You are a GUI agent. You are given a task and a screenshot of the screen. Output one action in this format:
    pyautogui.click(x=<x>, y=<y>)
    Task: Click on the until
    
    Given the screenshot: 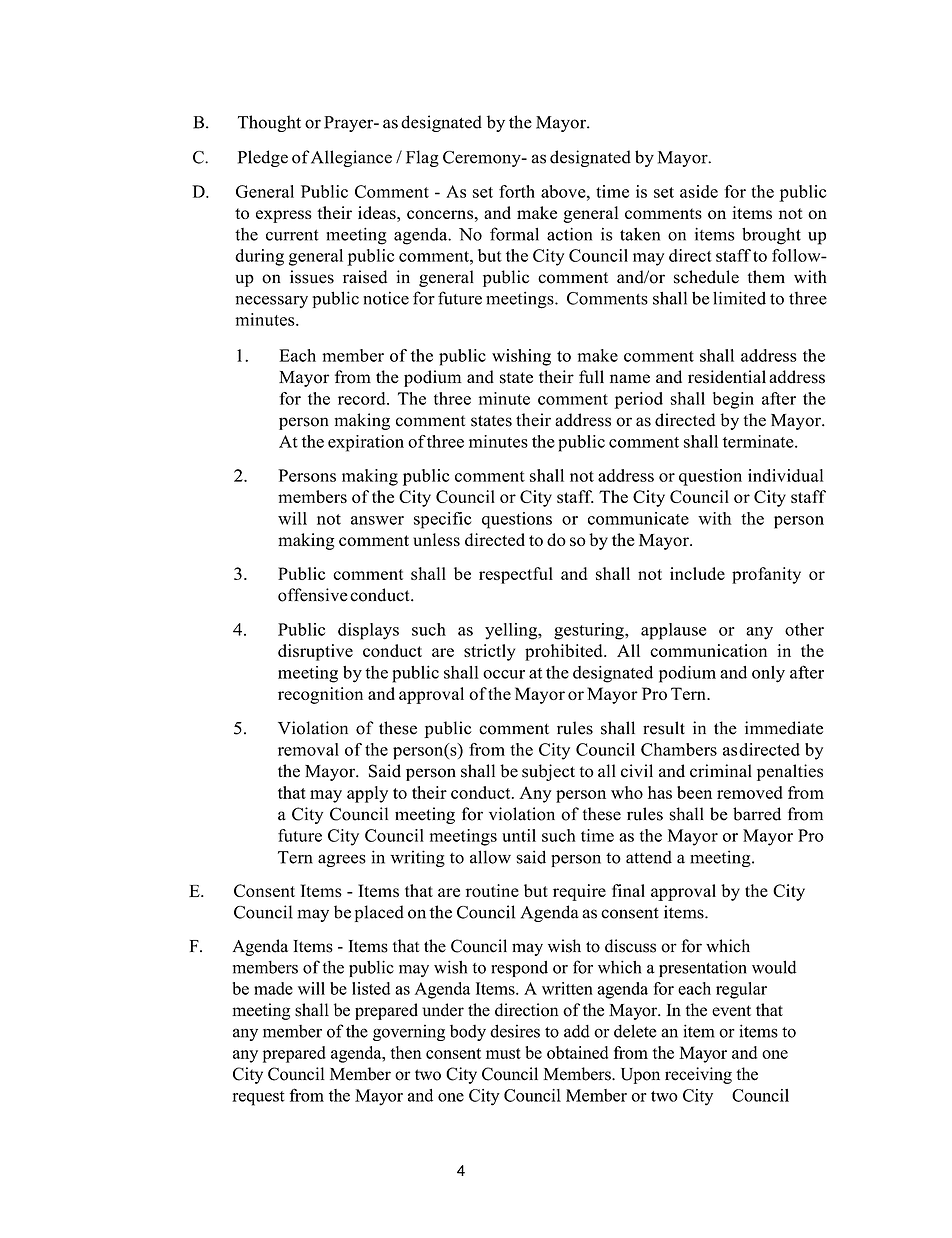 What is the action you would take?
    pyautogui.click(x=519, y=835)
